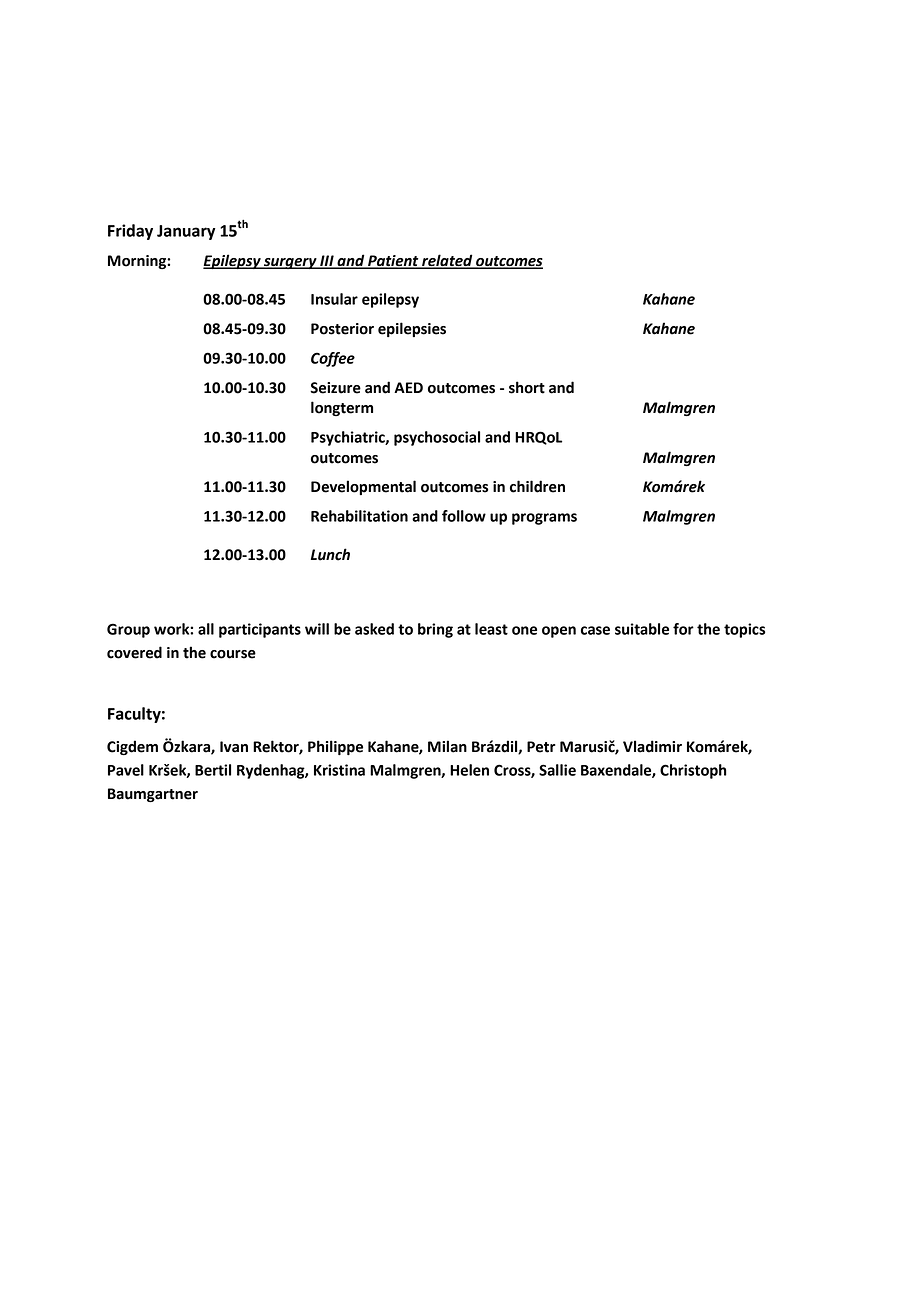  I want to click on follow, so click(464, 516).
